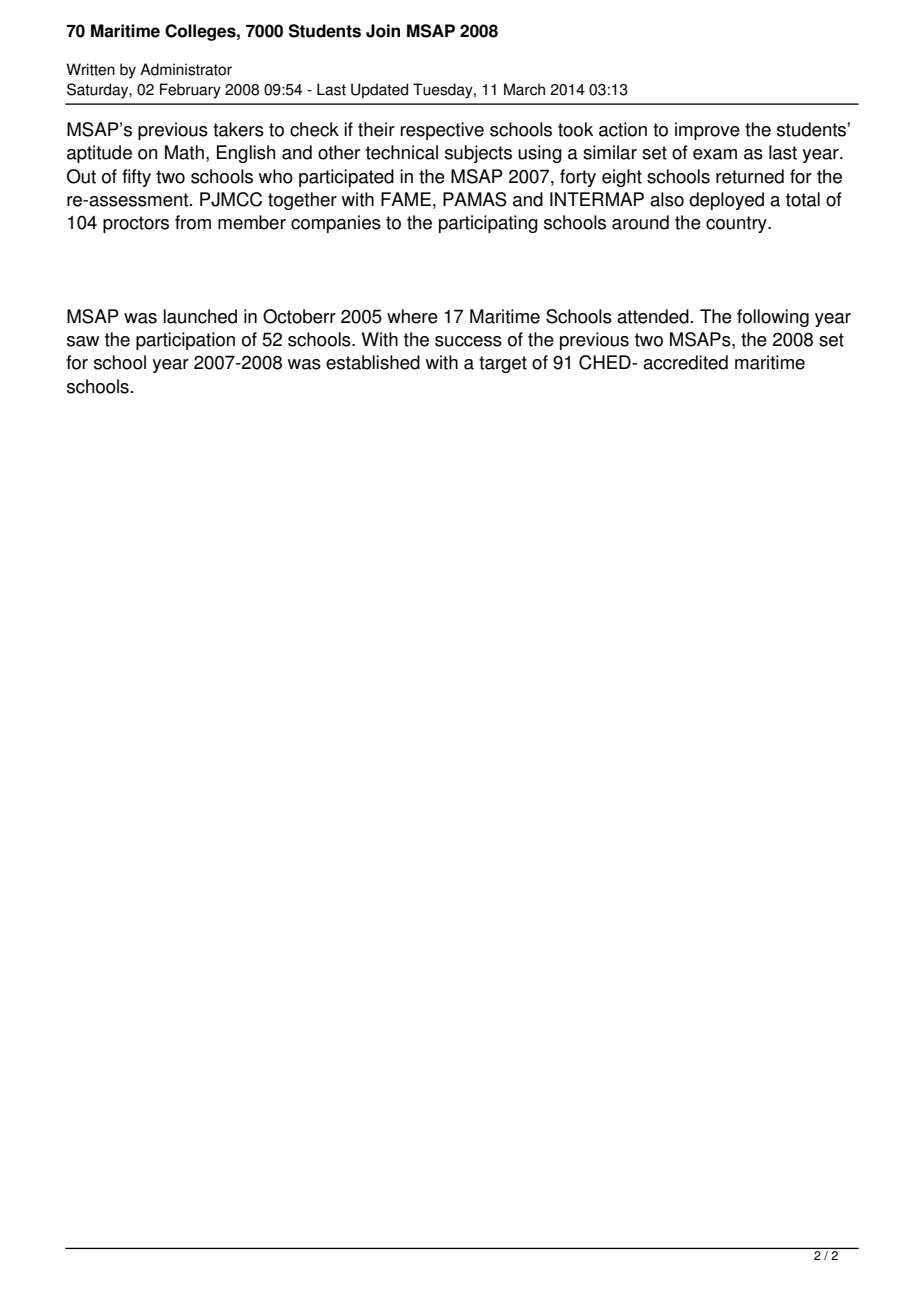 The height and width of the screenshot is (1308, 924). I want to click on respective, so click(442, 131).
